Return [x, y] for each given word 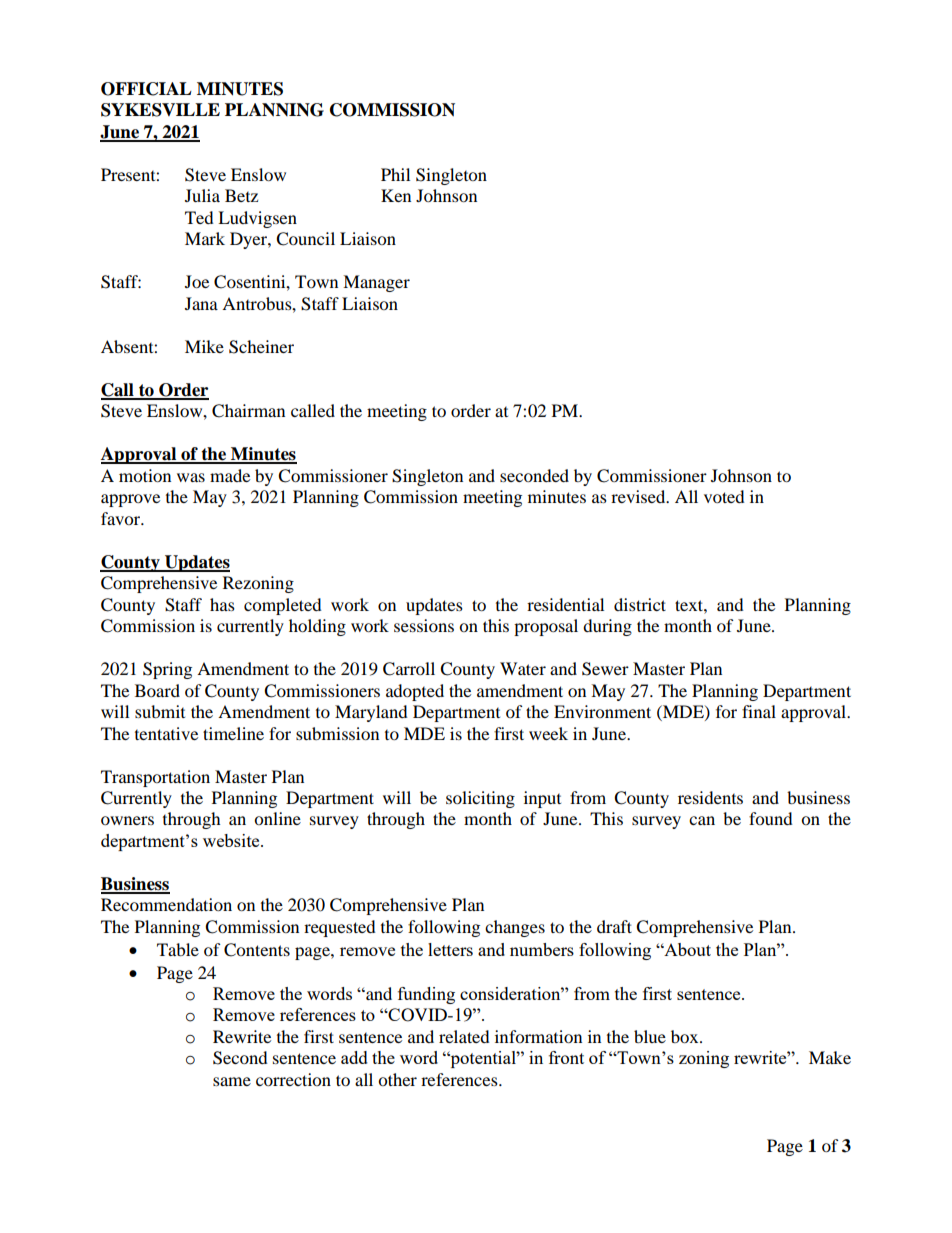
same [232, 1081]
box [686, 1036]
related [464, 1036]
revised [639, 496]
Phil [395, 174]
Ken [396, 195]
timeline [233, 733]
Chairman [248, 411]
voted [724, 496]
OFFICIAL [146, 89]
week [548, 733]
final [759, 711]
